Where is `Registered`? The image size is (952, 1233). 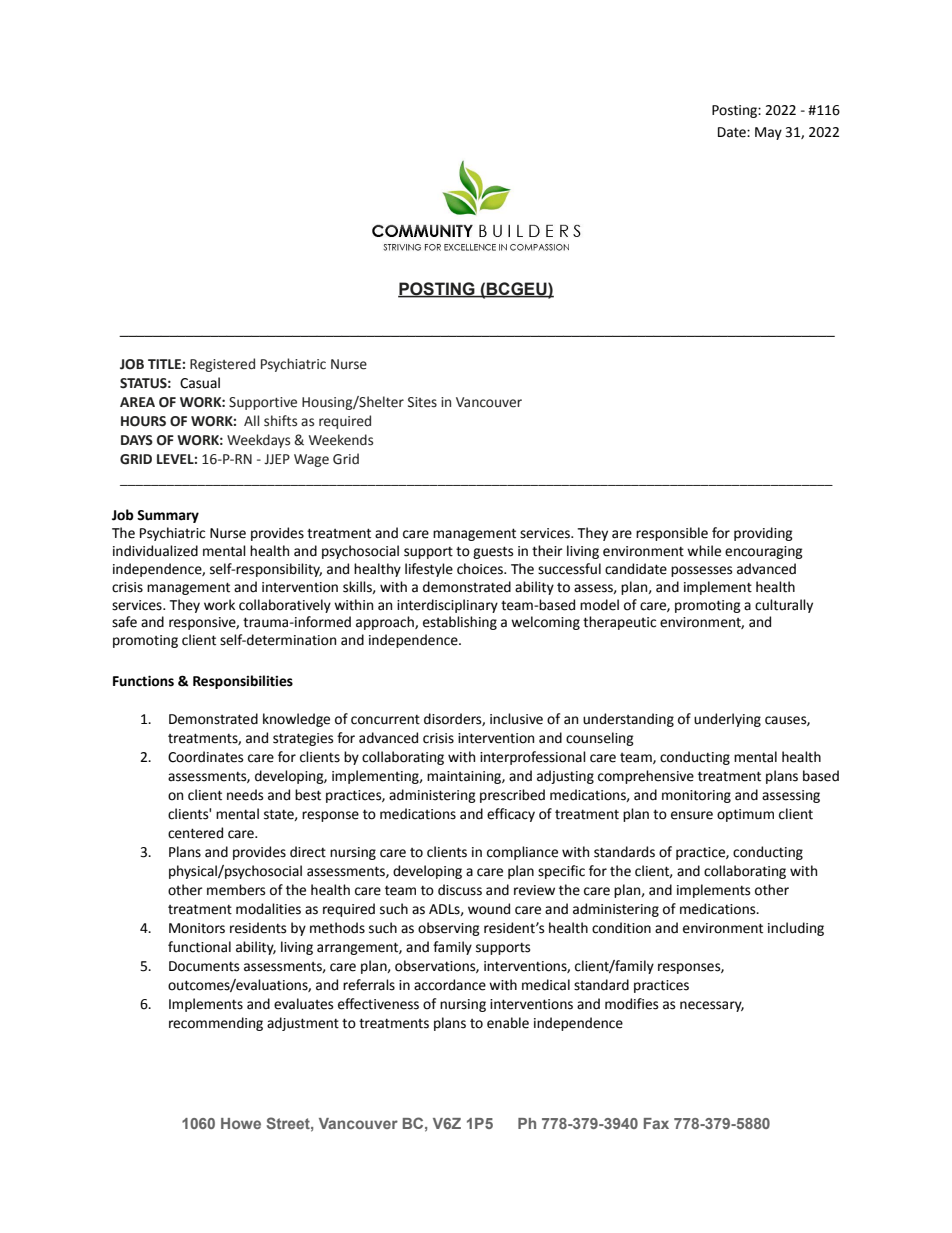 Registered is located at coordinates (222, 365).
